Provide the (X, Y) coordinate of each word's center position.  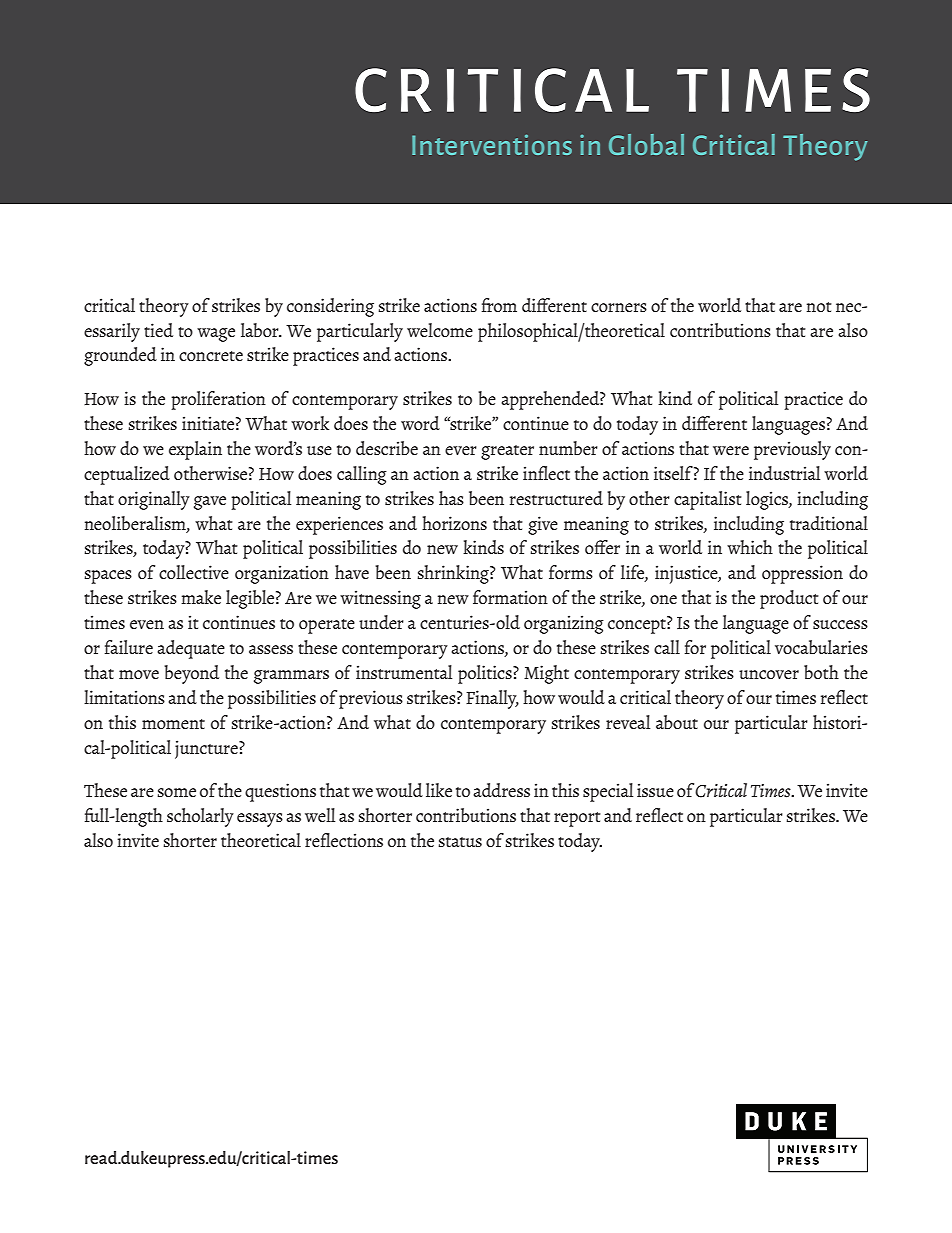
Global (646, 144)
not (819, 307)
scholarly (200, 817)
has (451, 498)
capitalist (708, 500)
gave (210, 503)
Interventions (492, 145)
